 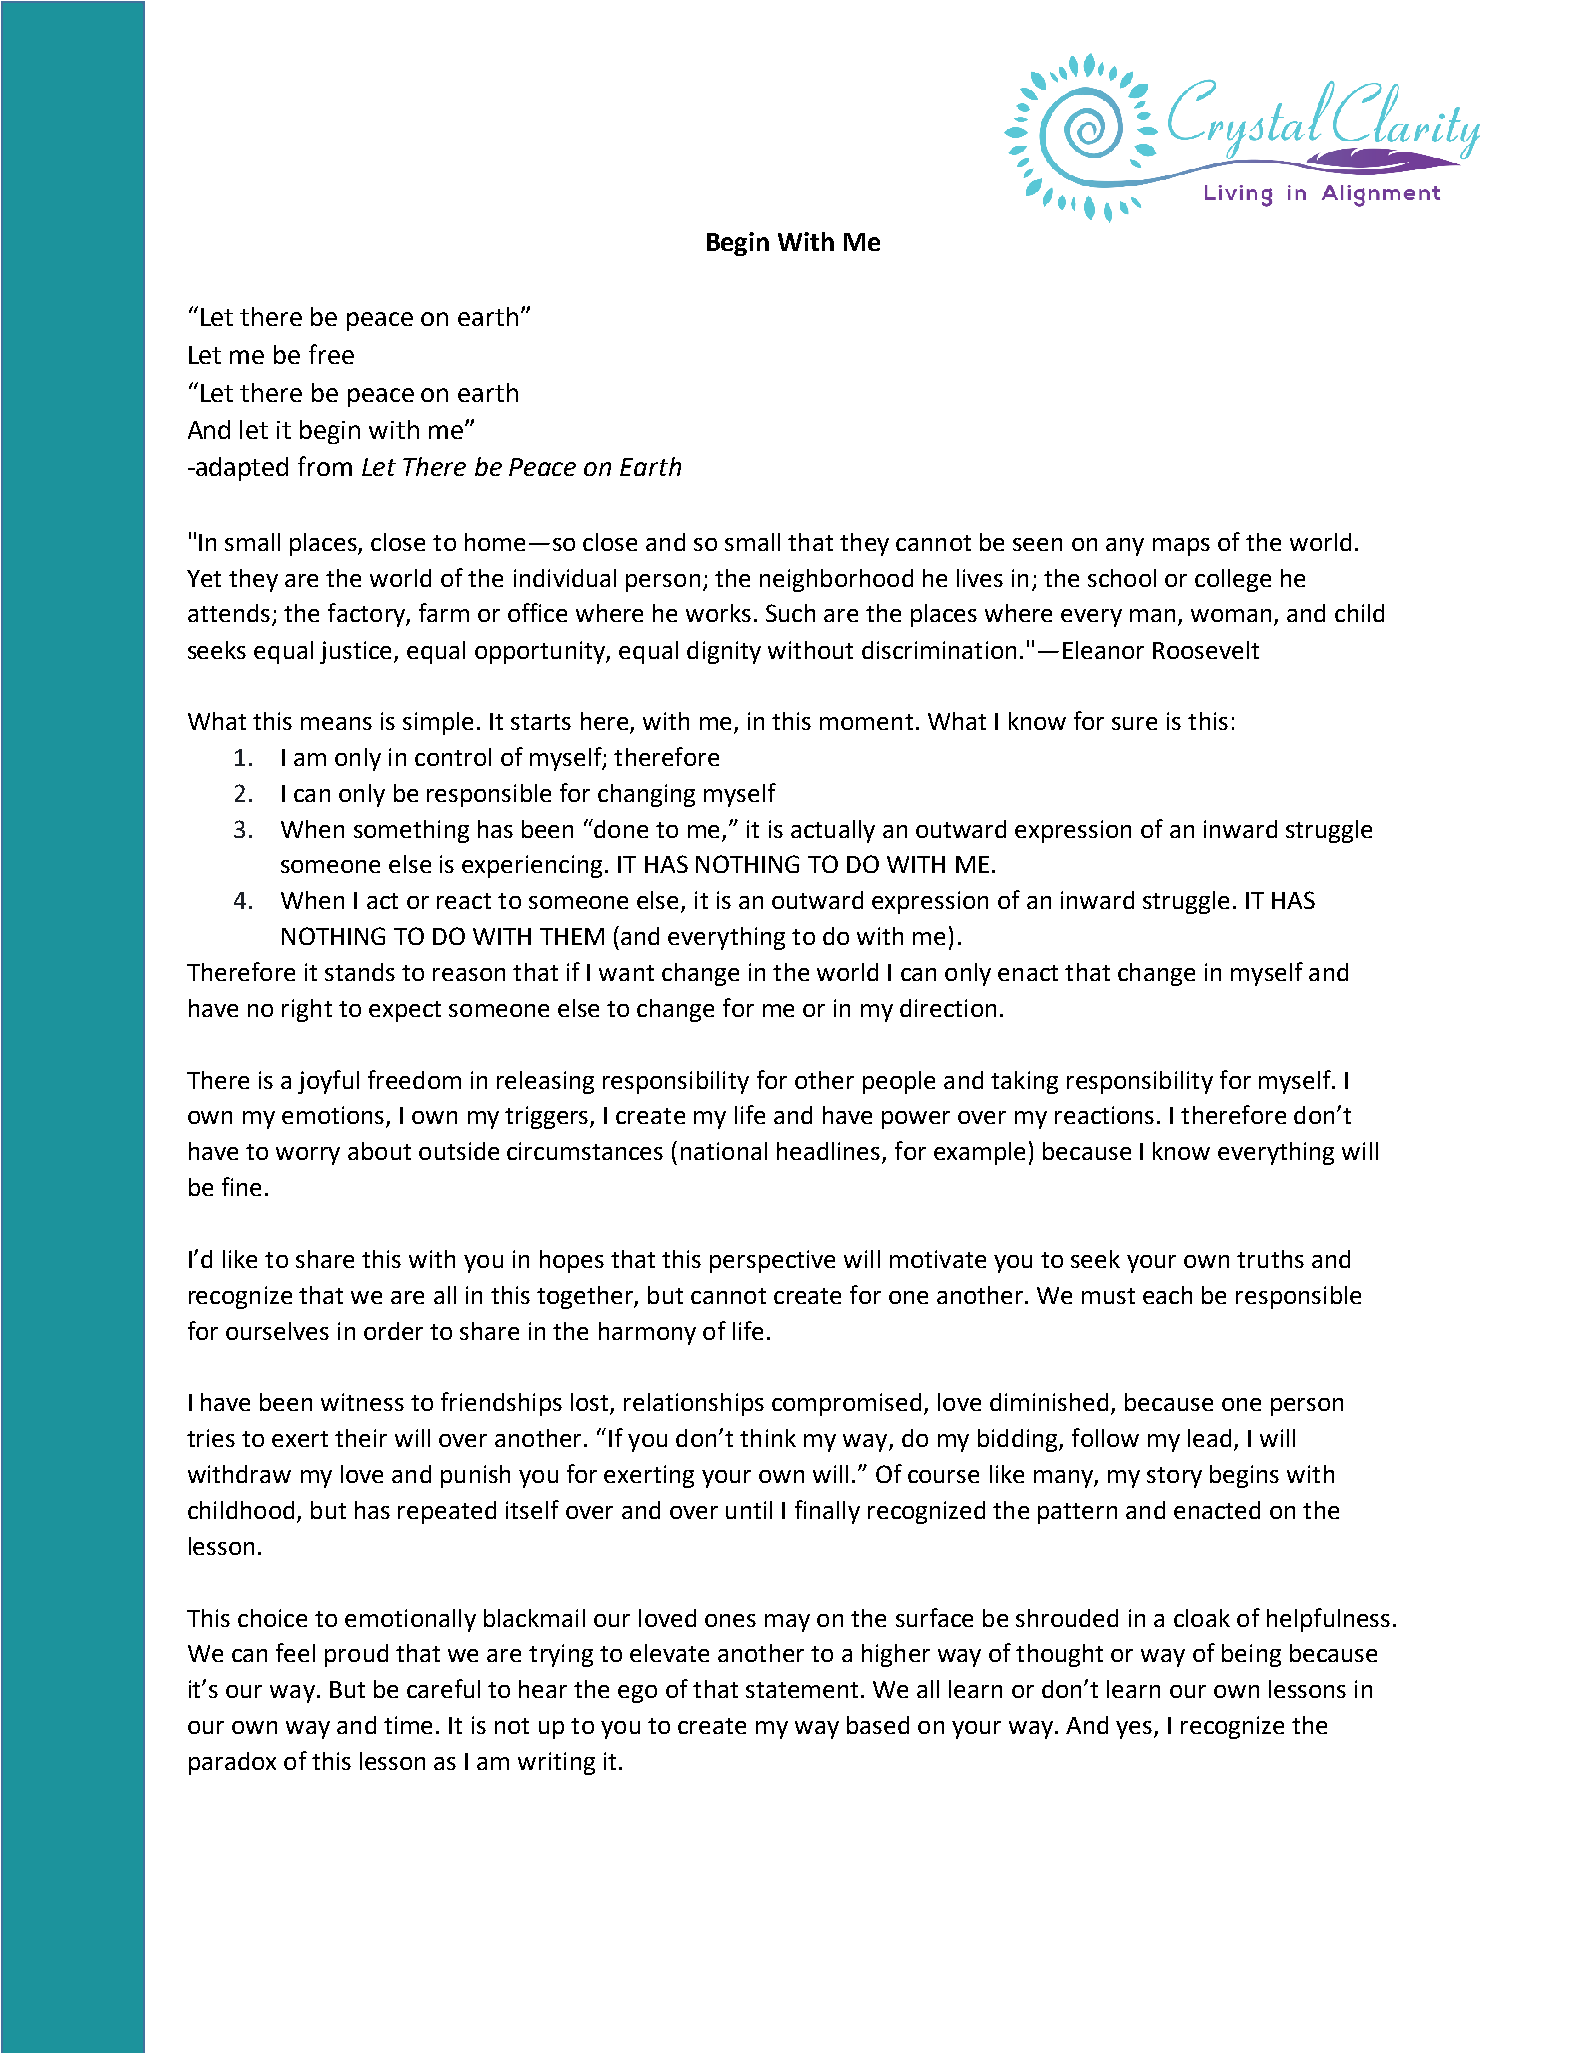 I want to click on time, so click(x=408, y=1725).
